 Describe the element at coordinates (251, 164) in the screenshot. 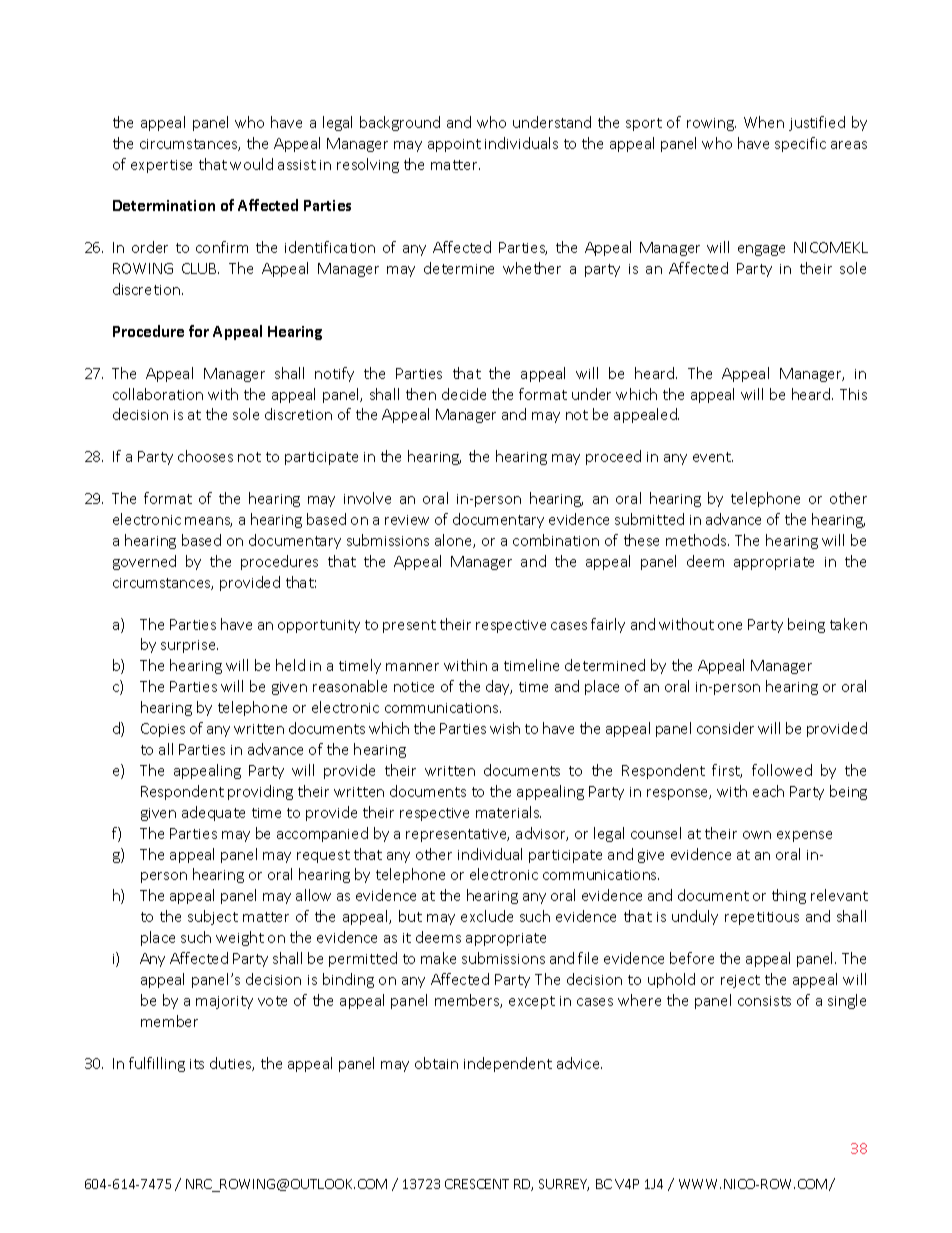

I see `would` at that location.
